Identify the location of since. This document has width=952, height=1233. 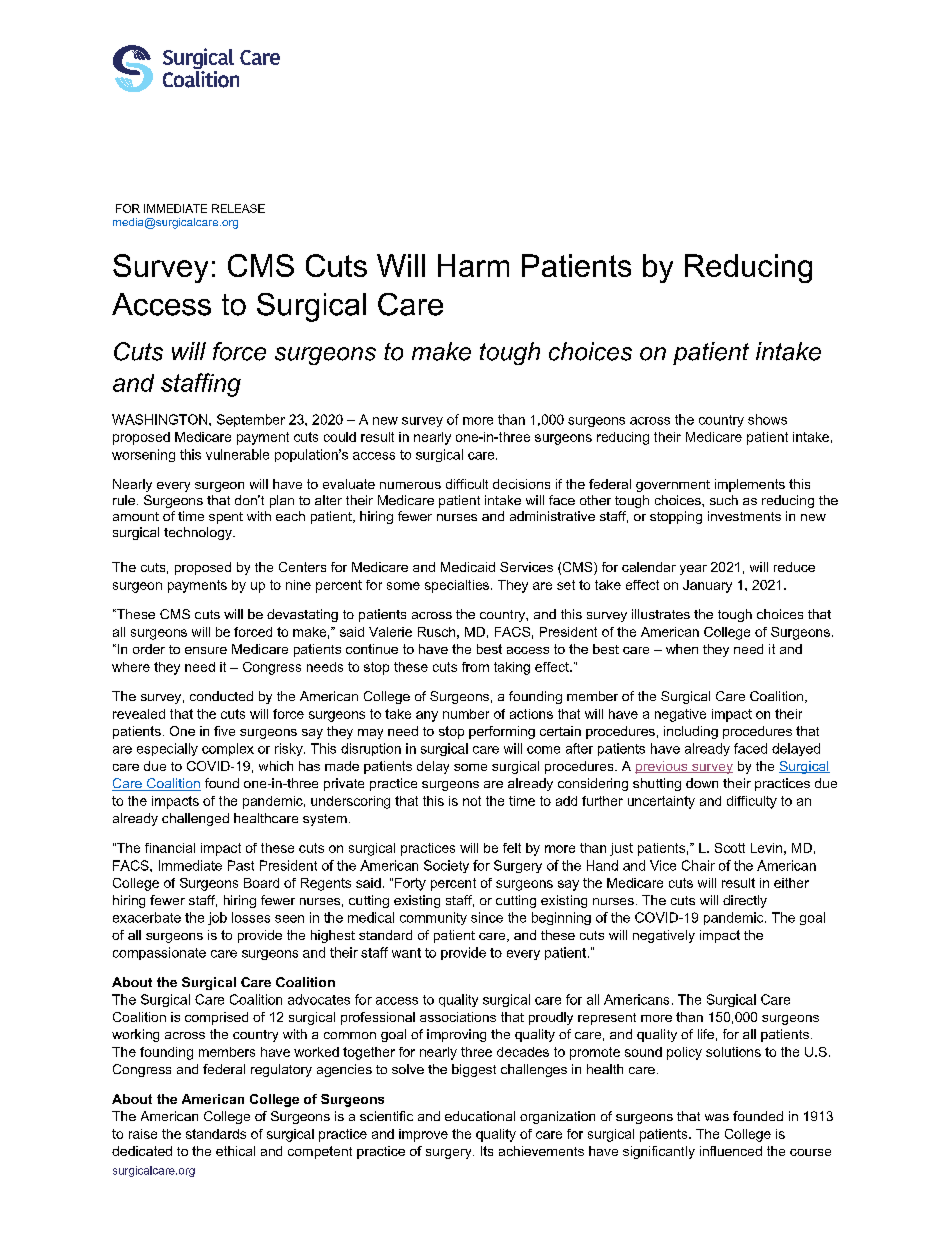
(487, 917).
